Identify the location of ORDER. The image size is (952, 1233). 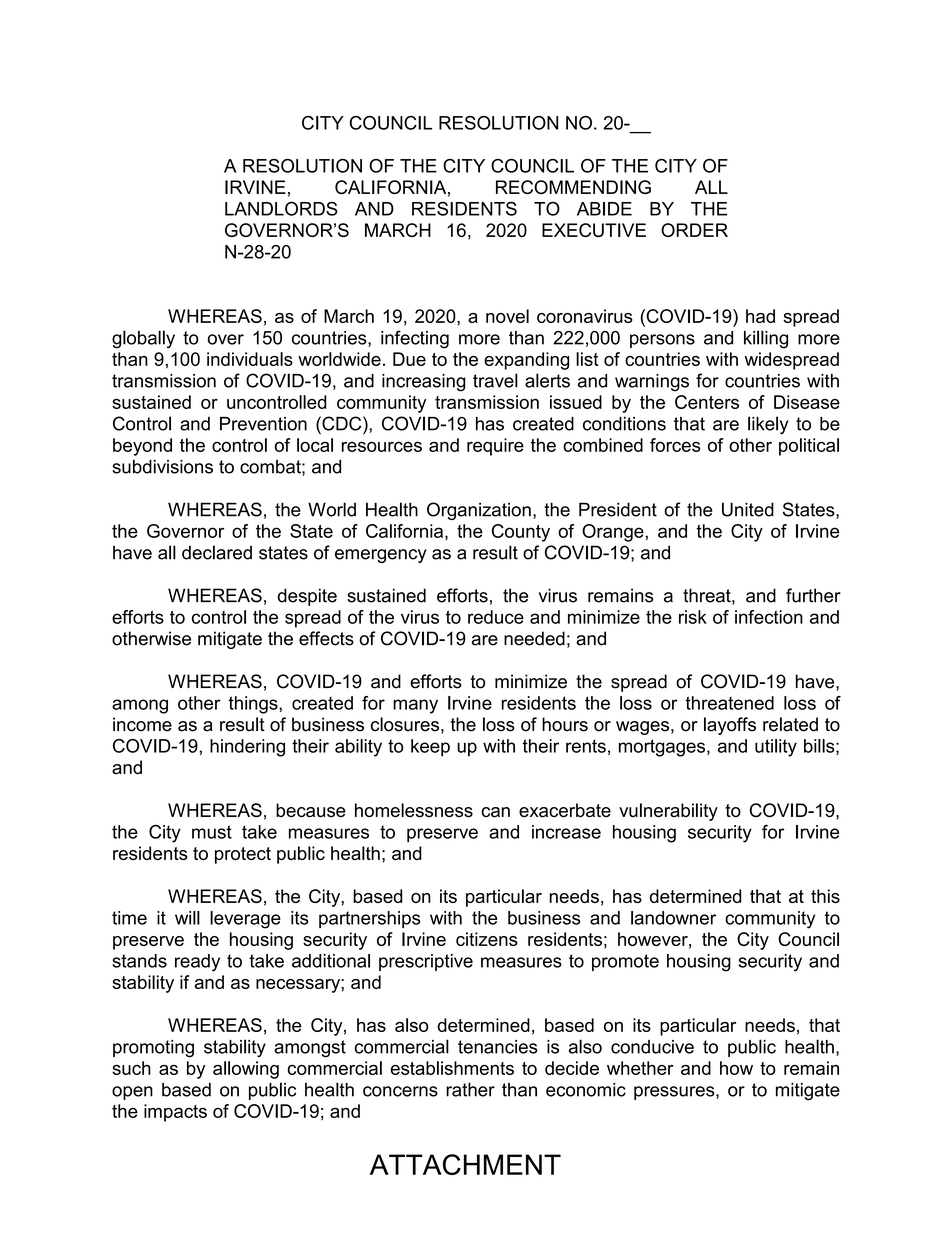
(694, 230).
